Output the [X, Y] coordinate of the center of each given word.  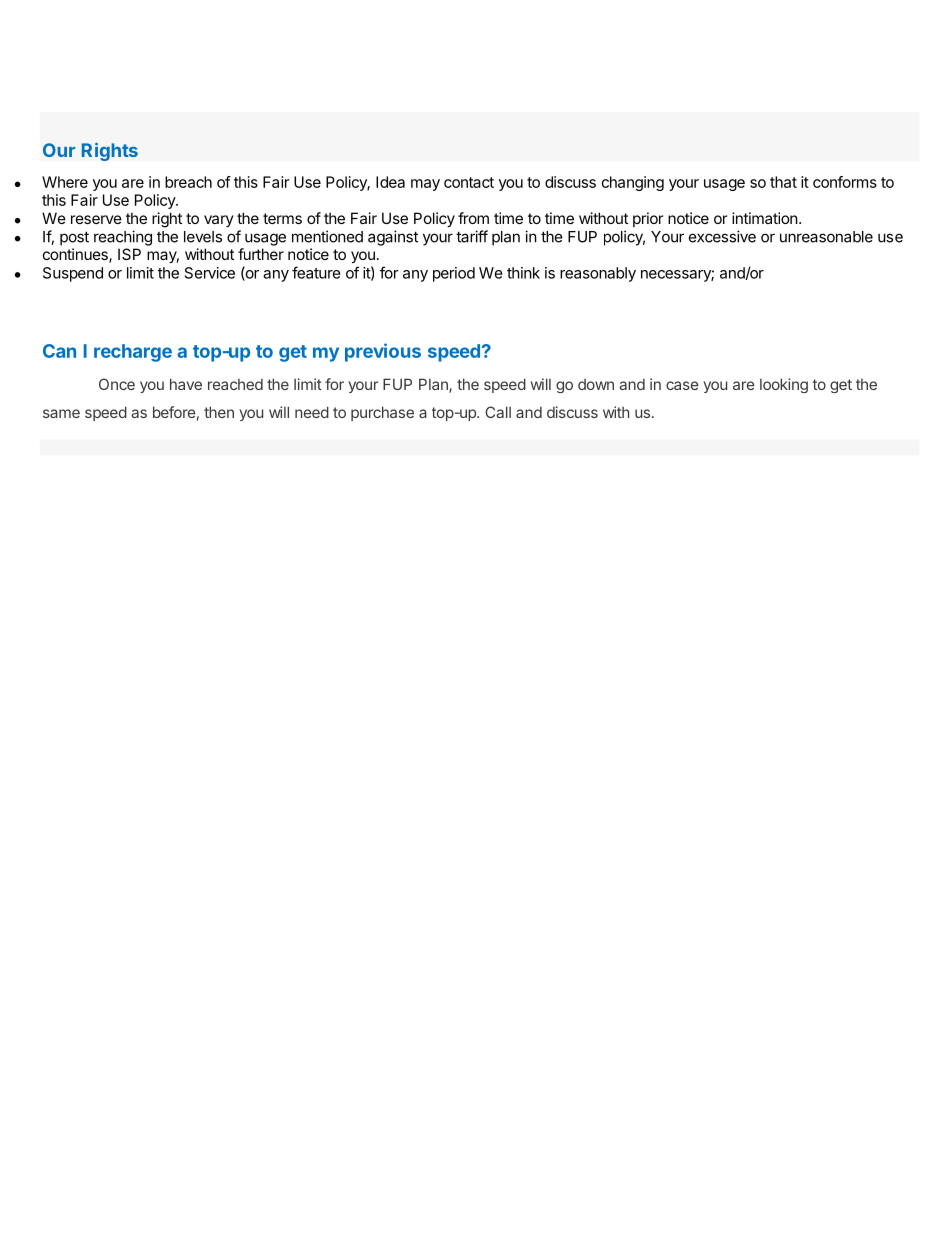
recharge [133, 353]
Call [498, 412]
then [219, 412]
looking [784, 385]
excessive [722, 236]
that [783, 182]
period [454, 274]
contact [469, 182]
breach [188, 182]
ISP [129, 254]
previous [383, 352]
